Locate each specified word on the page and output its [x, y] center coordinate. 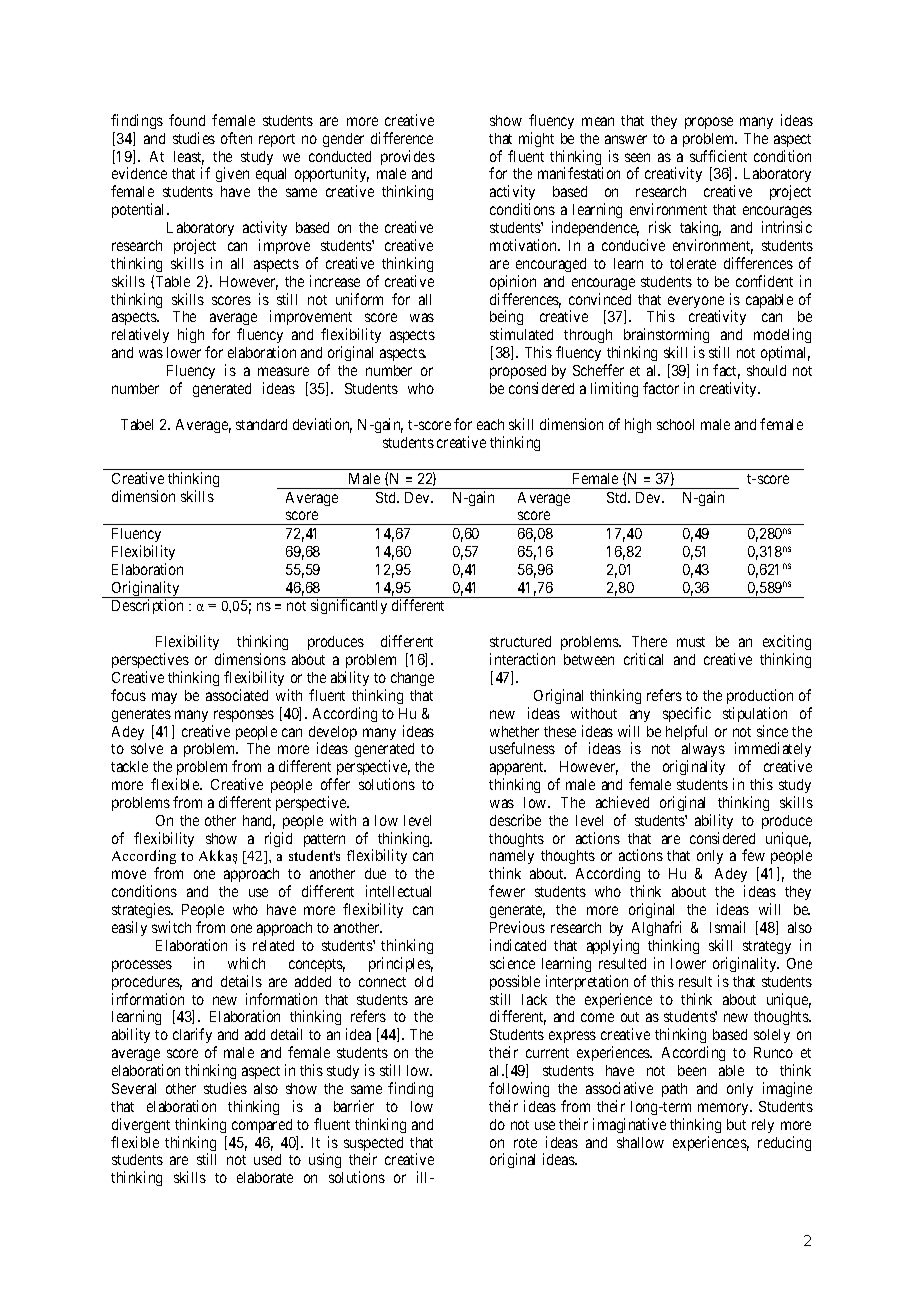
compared [262, 1126]
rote [525, 1143]
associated [237, 695]
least [189, 158]
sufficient [718, 156]
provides [408, 157]
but [736, 1124]
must [691, 642]
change [412, 679]
